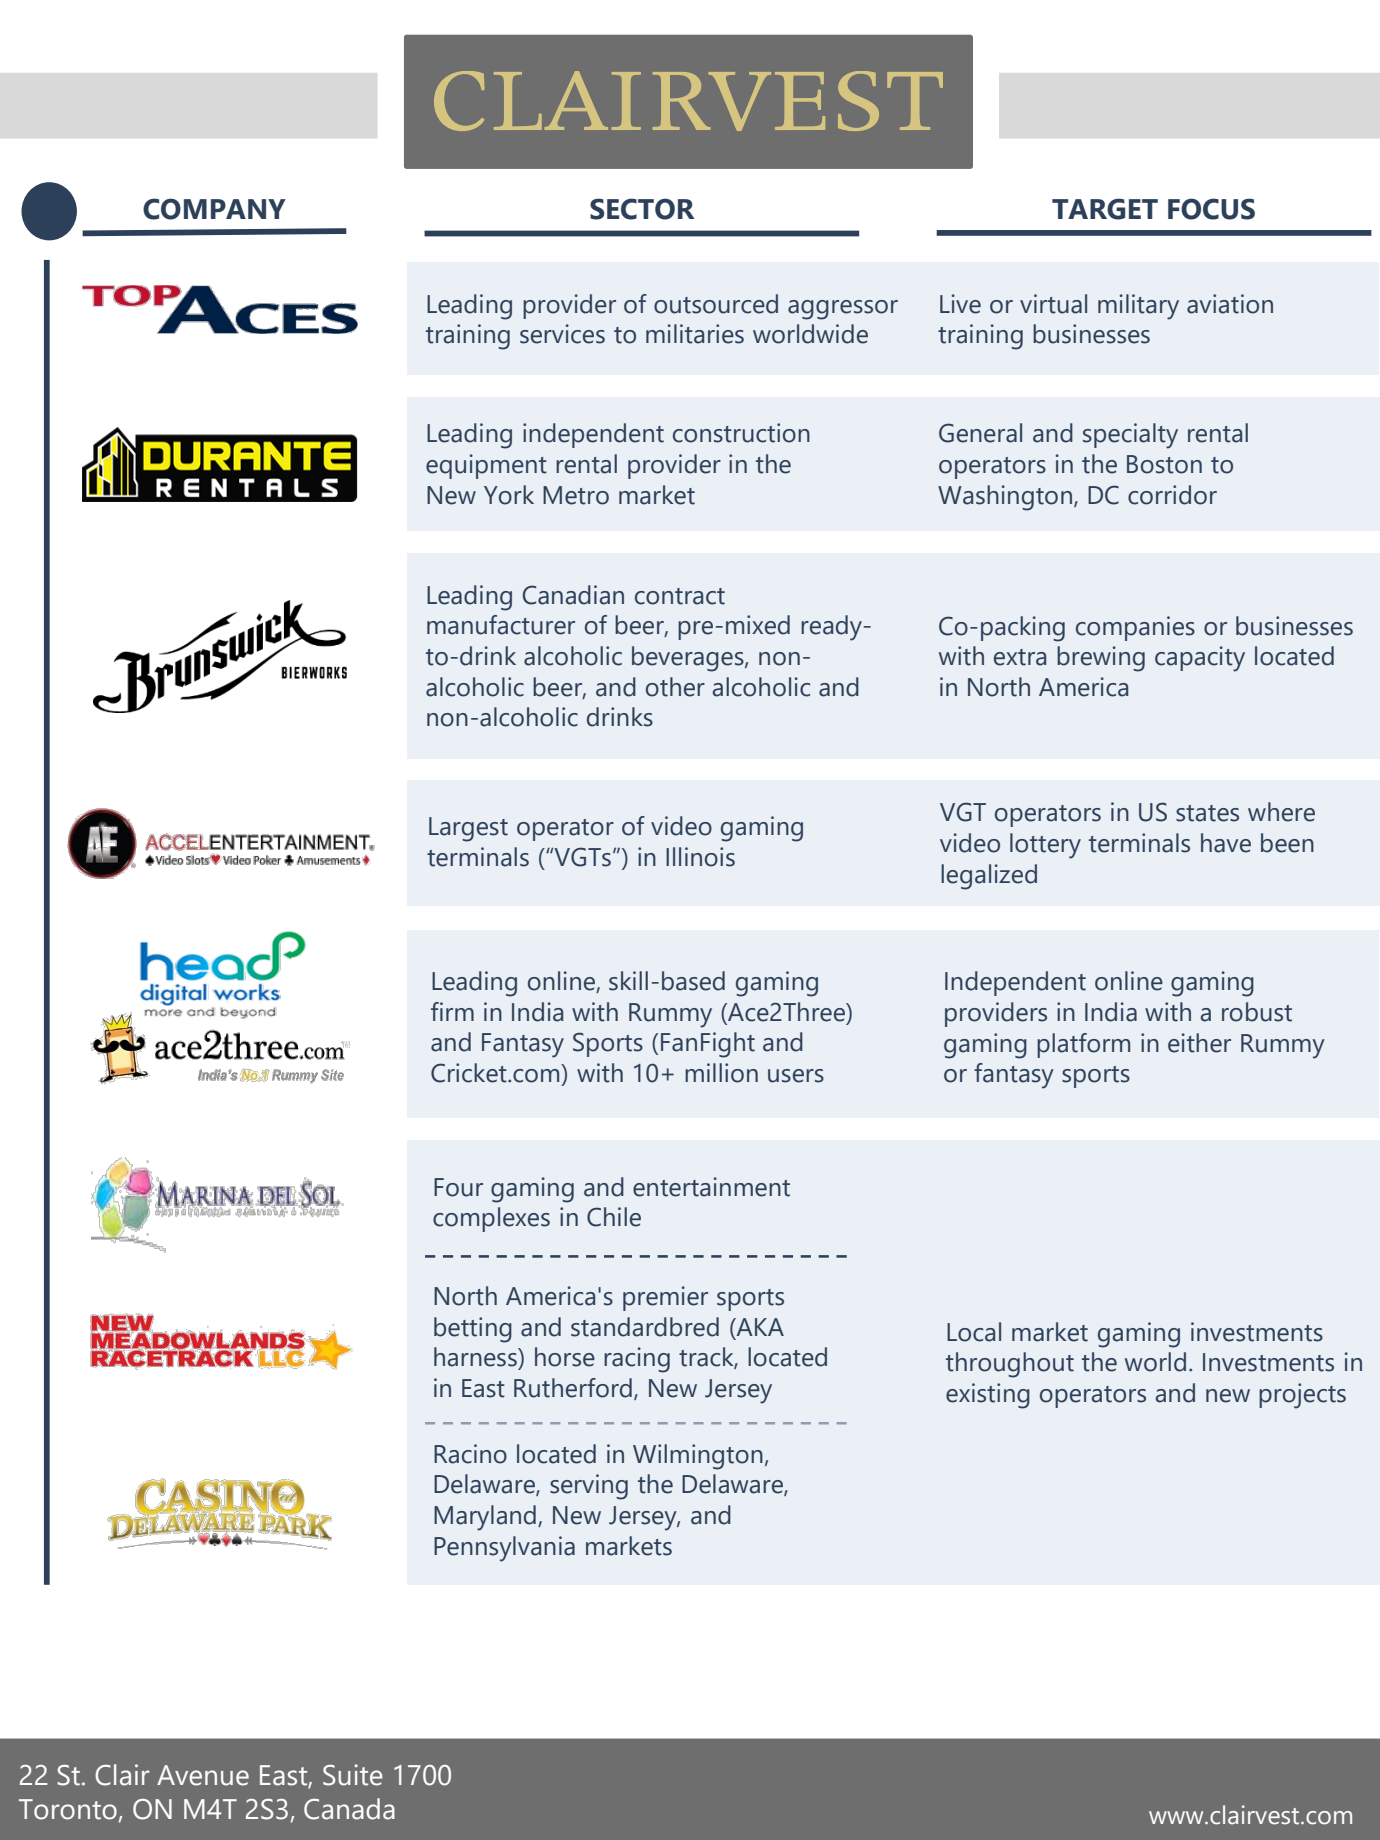 This screenshot has height=1840, width=1380. Describe the element at coordinates (476, 1357) in the screenshot. I see `harness` at that location.
